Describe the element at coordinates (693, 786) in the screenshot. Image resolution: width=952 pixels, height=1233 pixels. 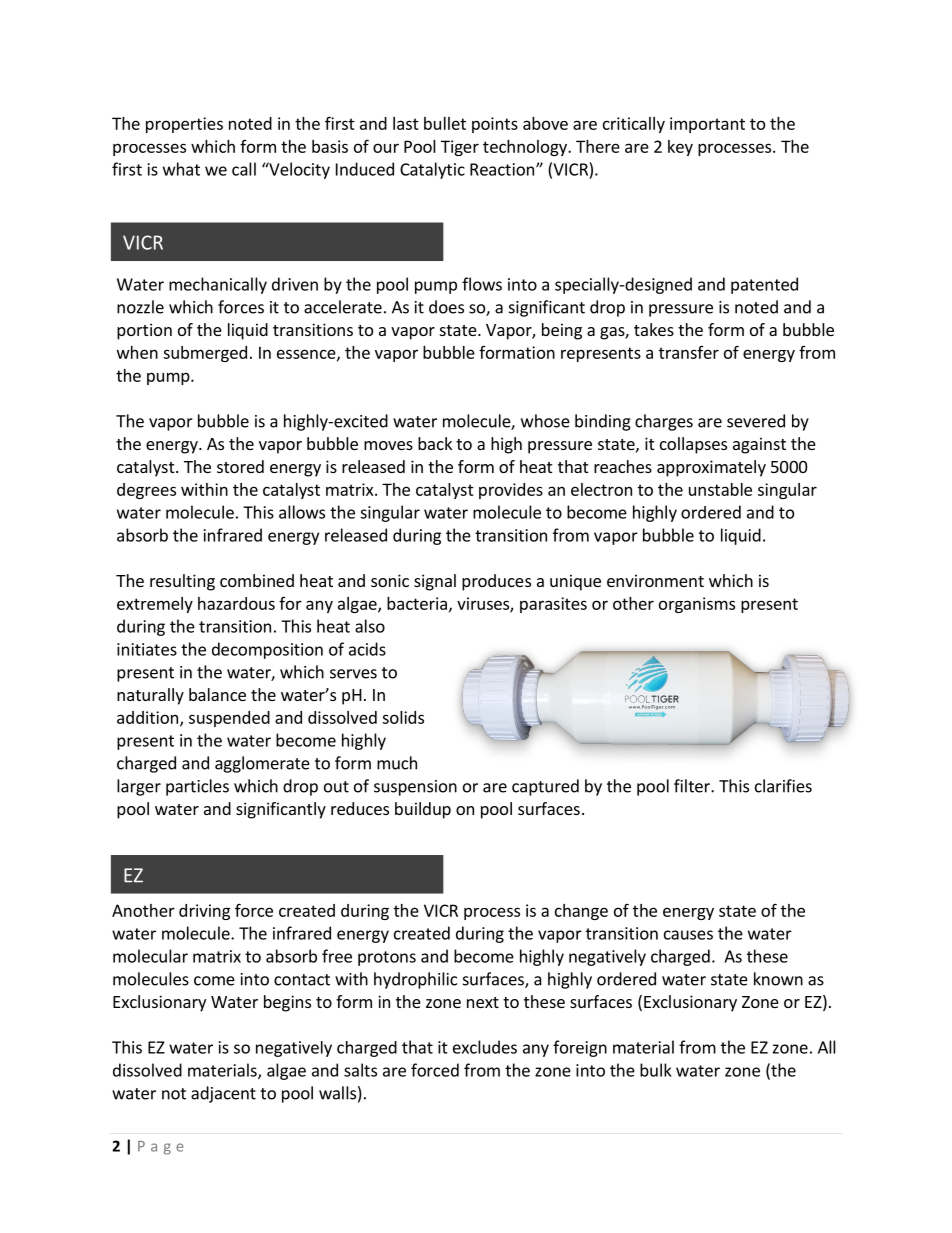
I see `filter` at that location.
